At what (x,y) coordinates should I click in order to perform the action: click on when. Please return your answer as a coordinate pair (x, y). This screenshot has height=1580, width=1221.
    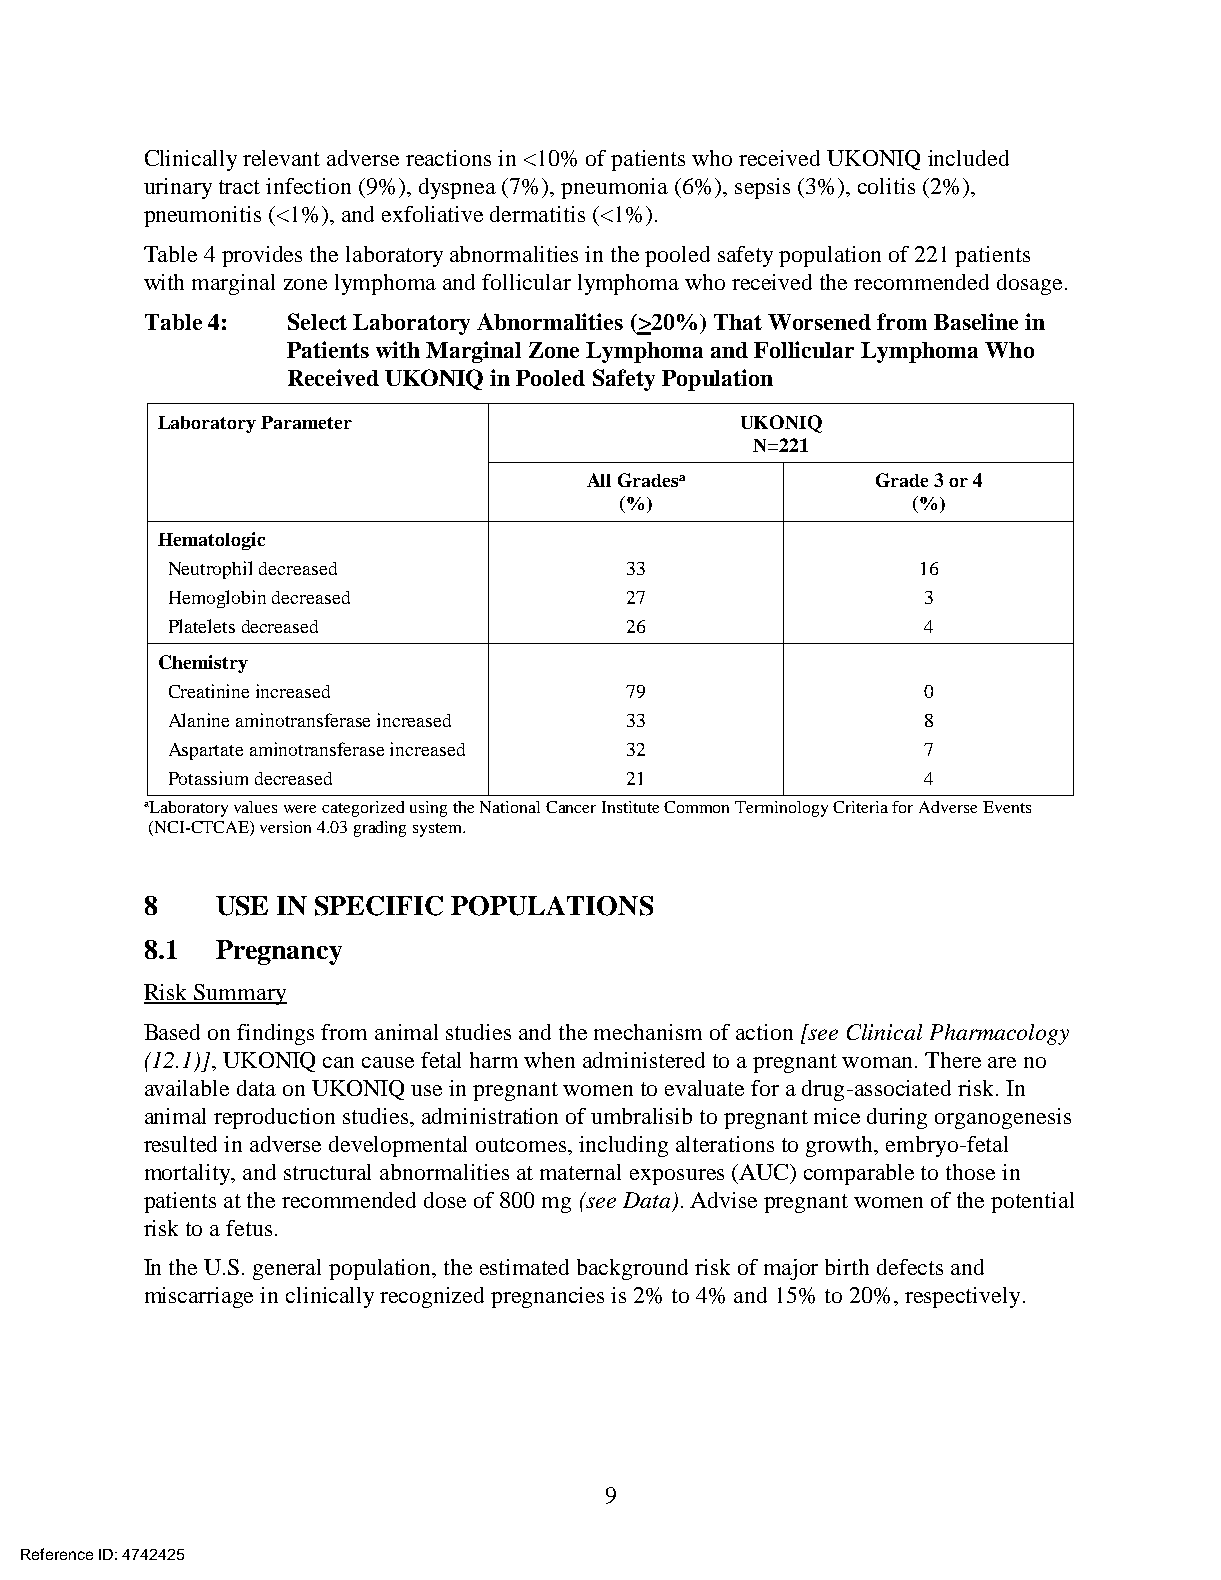
    Looking at the image, I should click on (549, 1060).
